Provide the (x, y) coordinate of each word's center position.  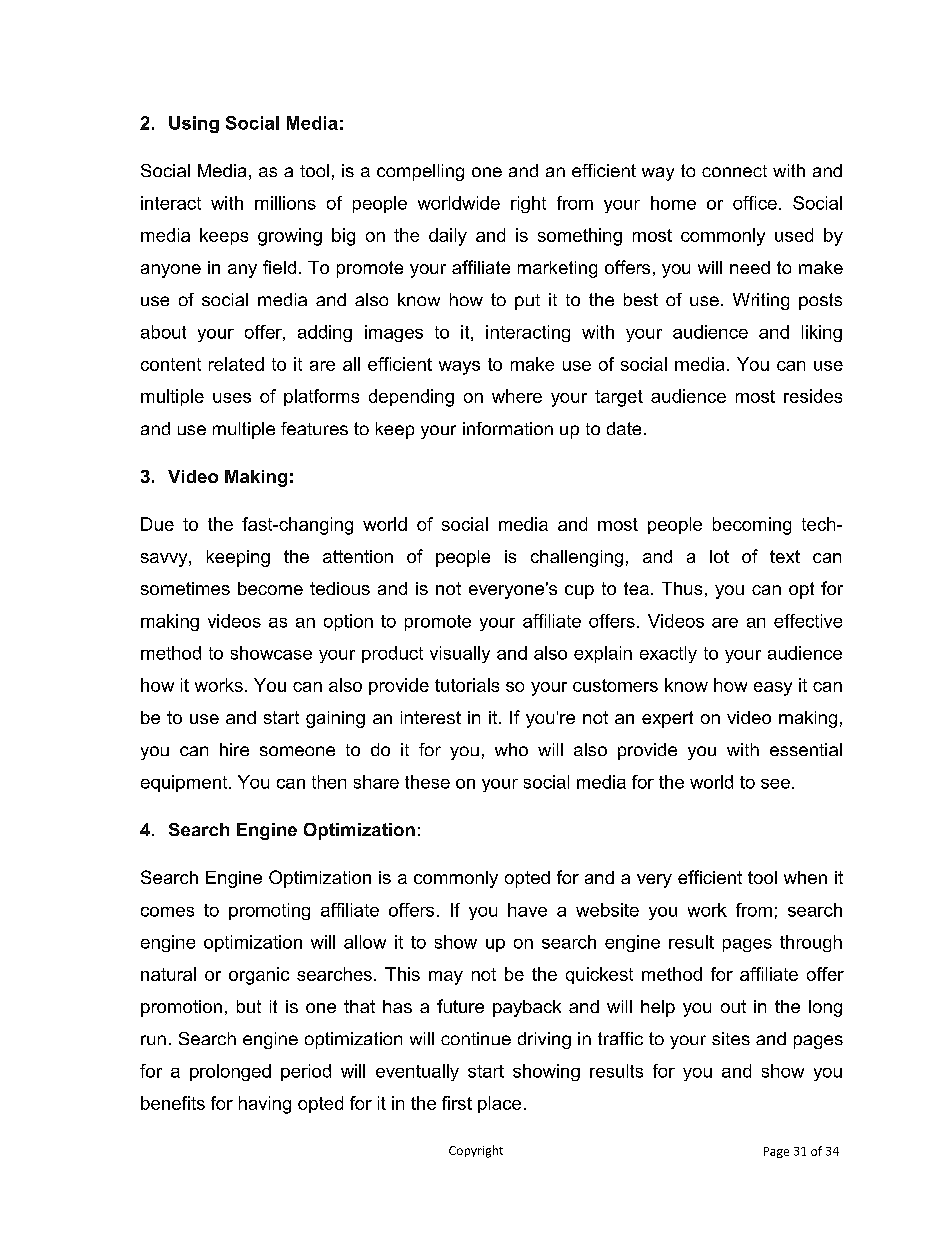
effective (808, 621)
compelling (420, 172)
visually (460, 654)
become (270, 588)
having (265, 1105)
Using (194, 124)
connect (734, 171)
